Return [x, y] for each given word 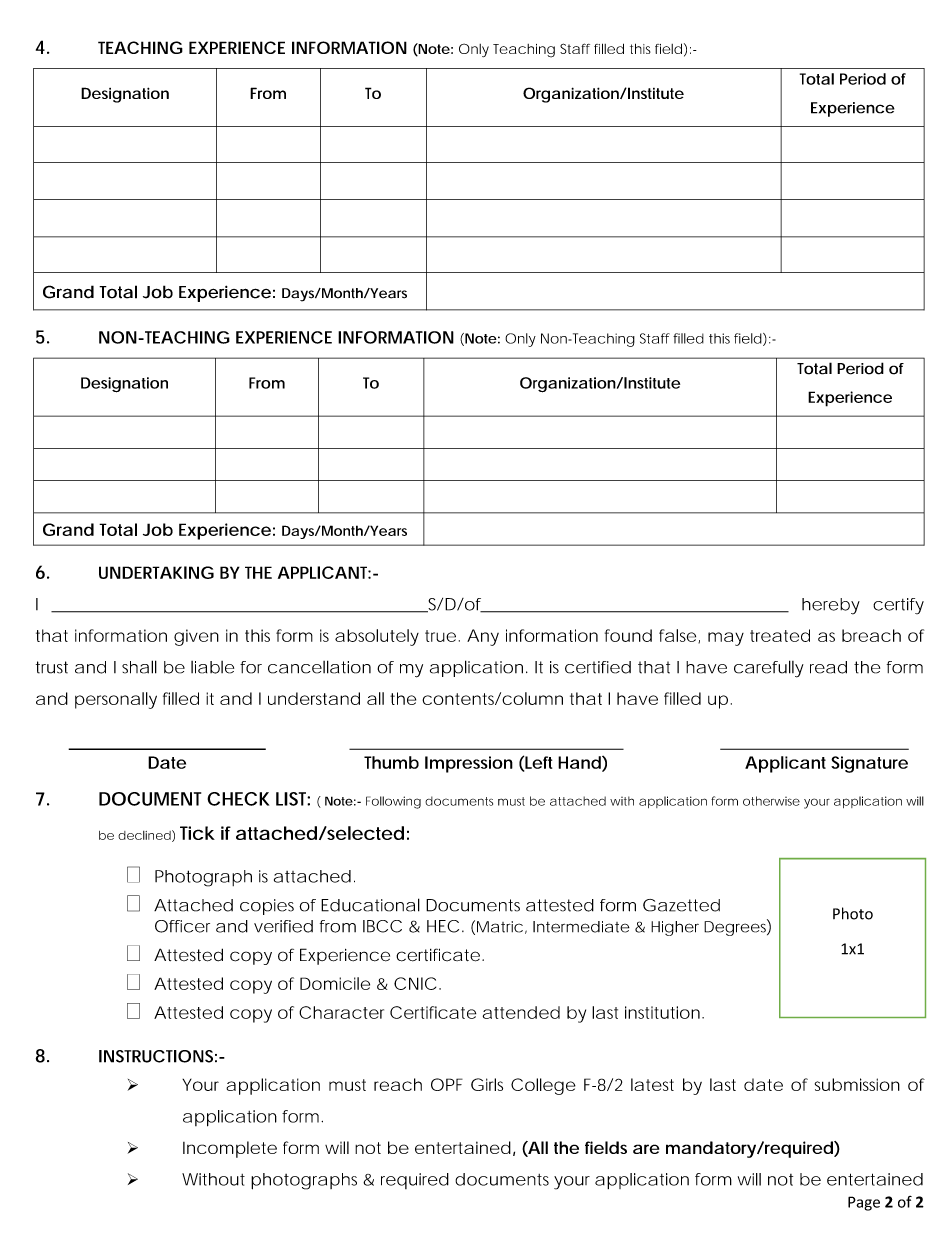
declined [144, 835]
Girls [487, 1084]
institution [662, 1012]
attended [521, 1012]
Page [864, 1203]
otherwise [771, 801]
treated [780, 635]
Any [483, 637]
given [196, 637]
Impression [469, 764]
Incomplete [230, 1149]
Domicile [335, 983]
